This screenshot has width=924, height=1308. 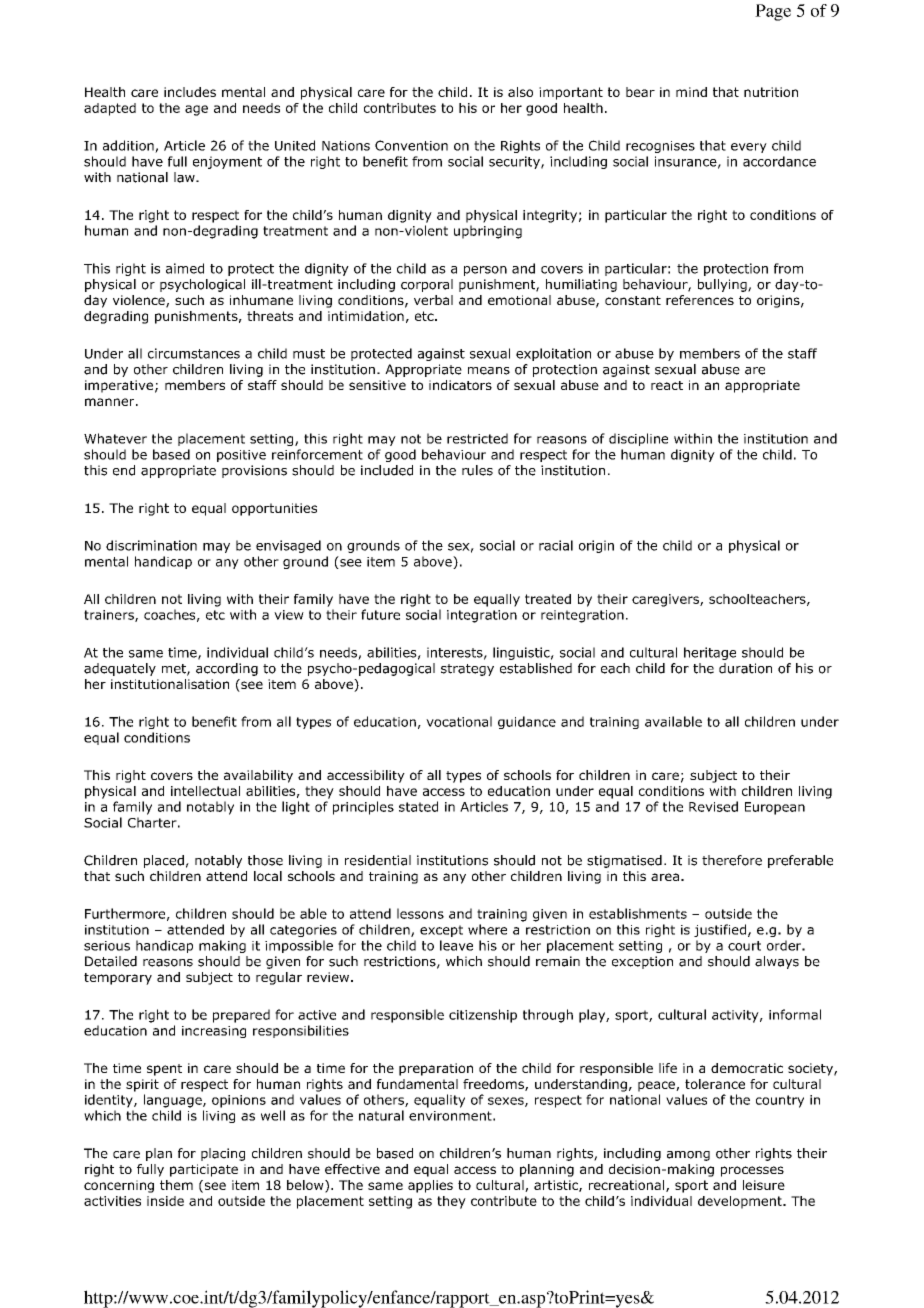 What do you see at coordinates (433, 300) in the screenshot?
I see `verbal` at bounding box center [433, 300].
